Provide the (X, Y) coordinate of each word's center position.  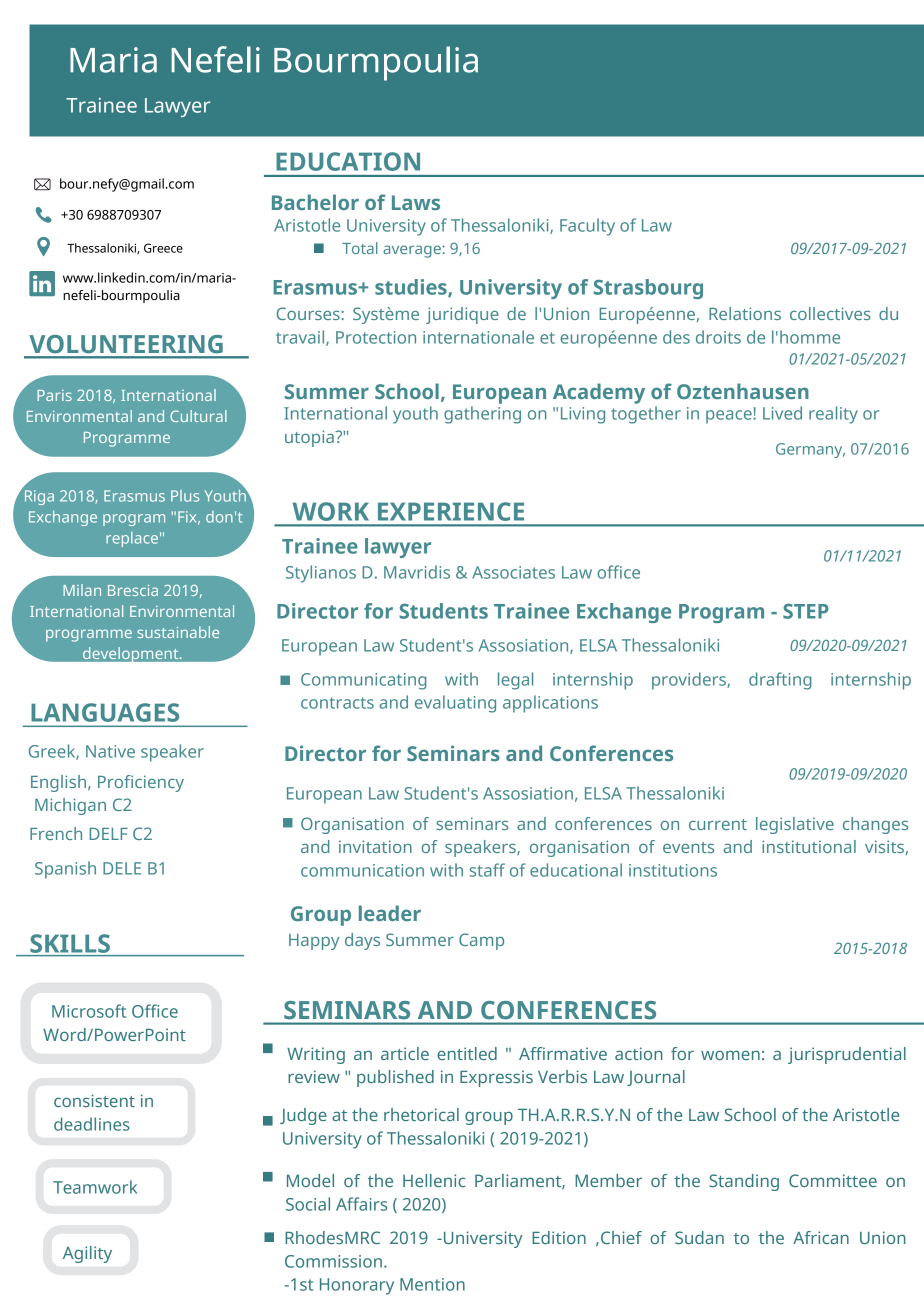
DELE (122, 868)
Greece (163, 248)
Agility (87, 1254)
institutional (809, 846)
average (413, 251)
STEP (806, 611)
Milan (82, 590)
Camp (481, 941)
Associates (513, 572)
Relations (745, 313)
